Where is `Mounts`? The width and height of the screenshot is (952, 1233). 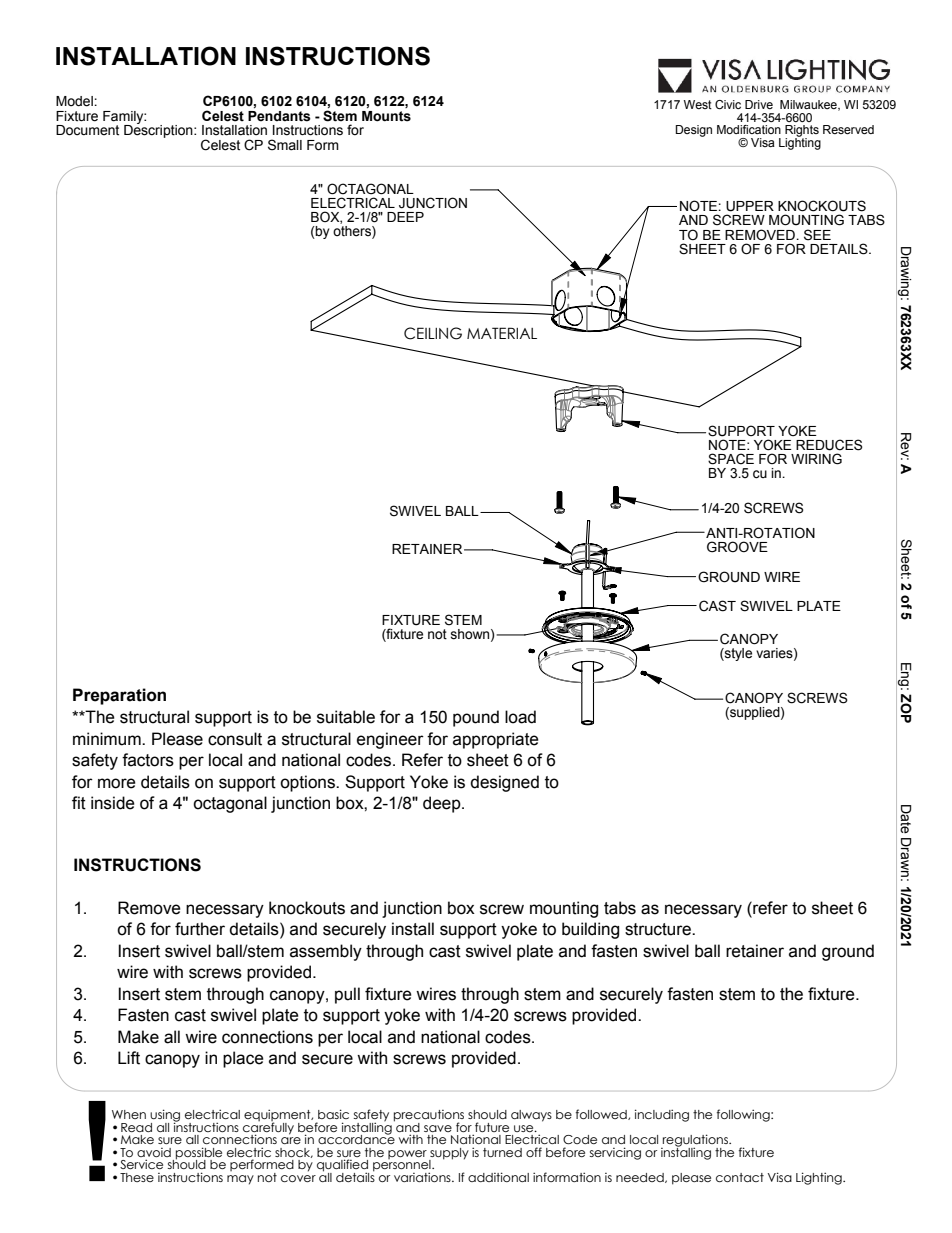
Mounts is located at coordinates (386, 116).
